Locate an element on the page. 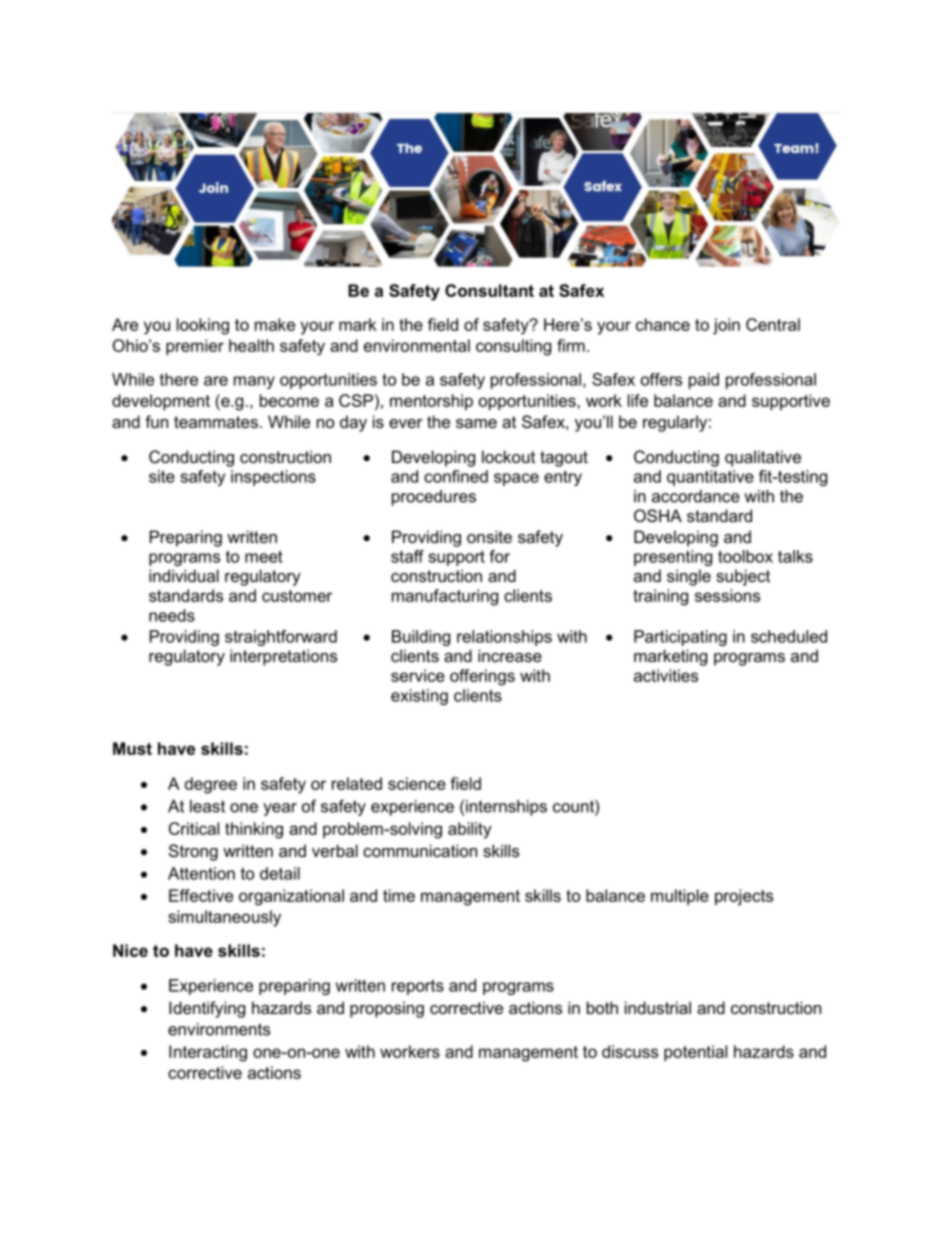  confined is located at coordinates (456, 476).
